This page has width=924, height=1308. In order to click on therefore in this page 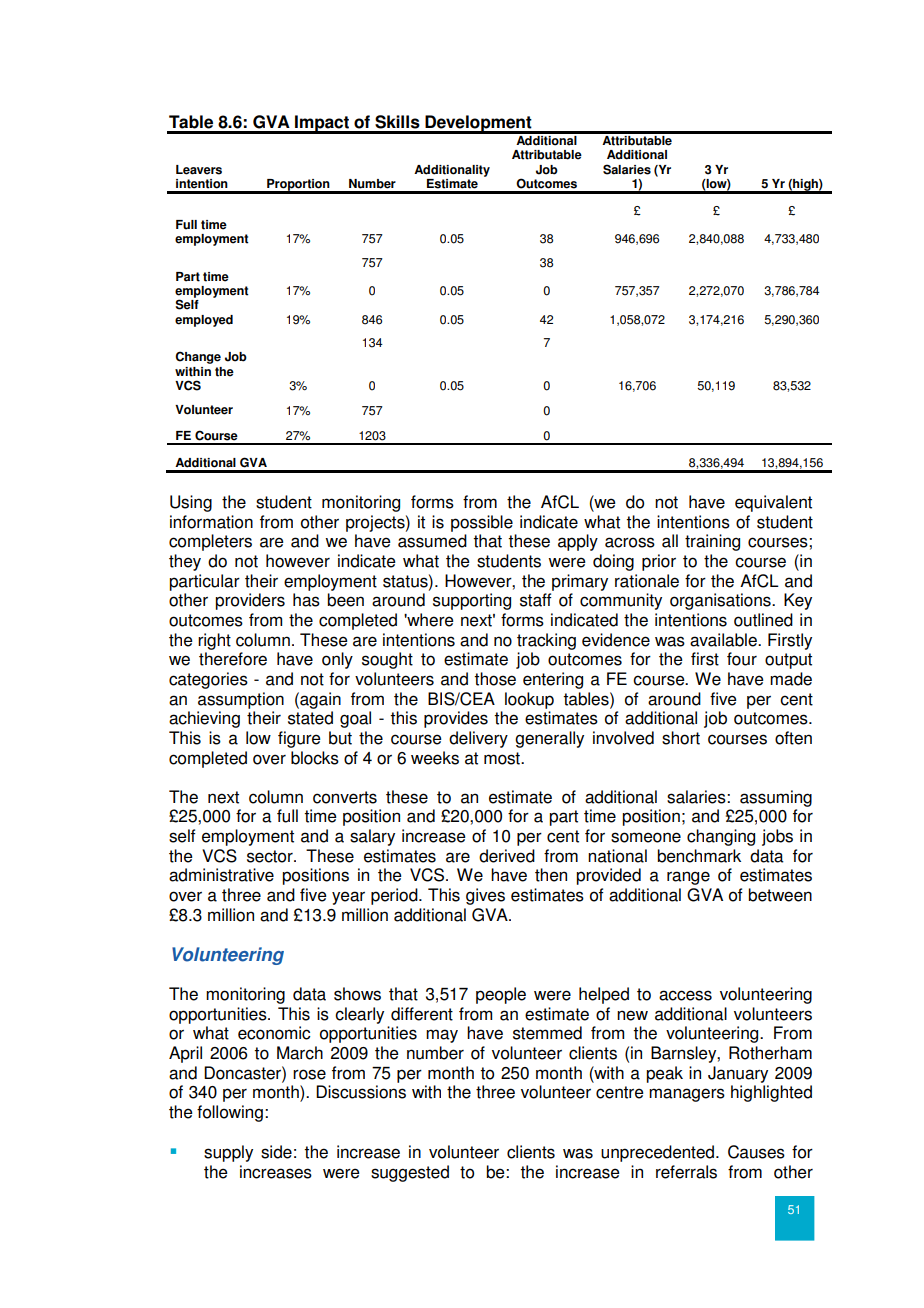, I will do `click(233, 659)`.
